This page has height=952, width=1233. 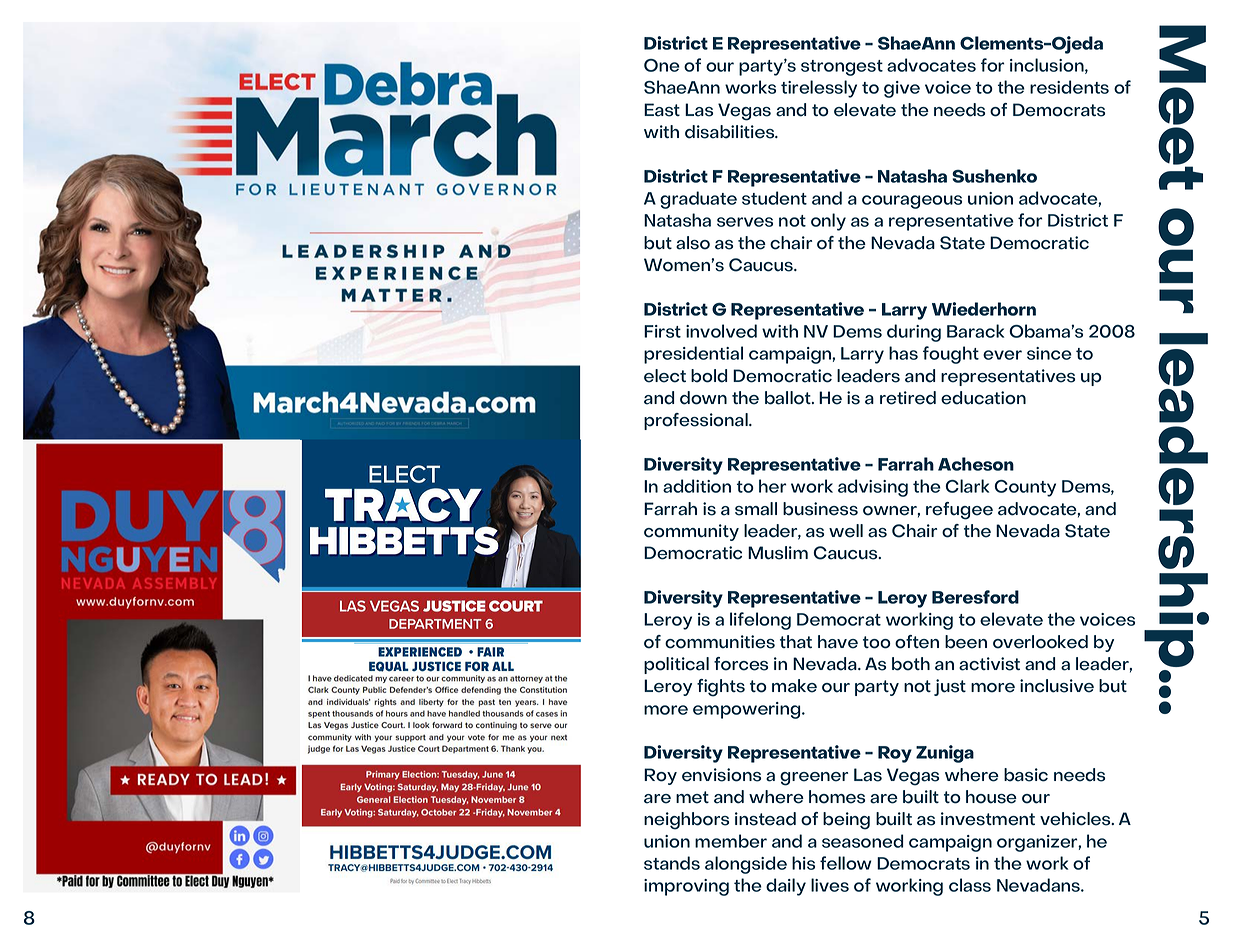 What do you see at coordinates (1069, 87) in the page?
I see `residents` at bounding box center [1069, 87].
